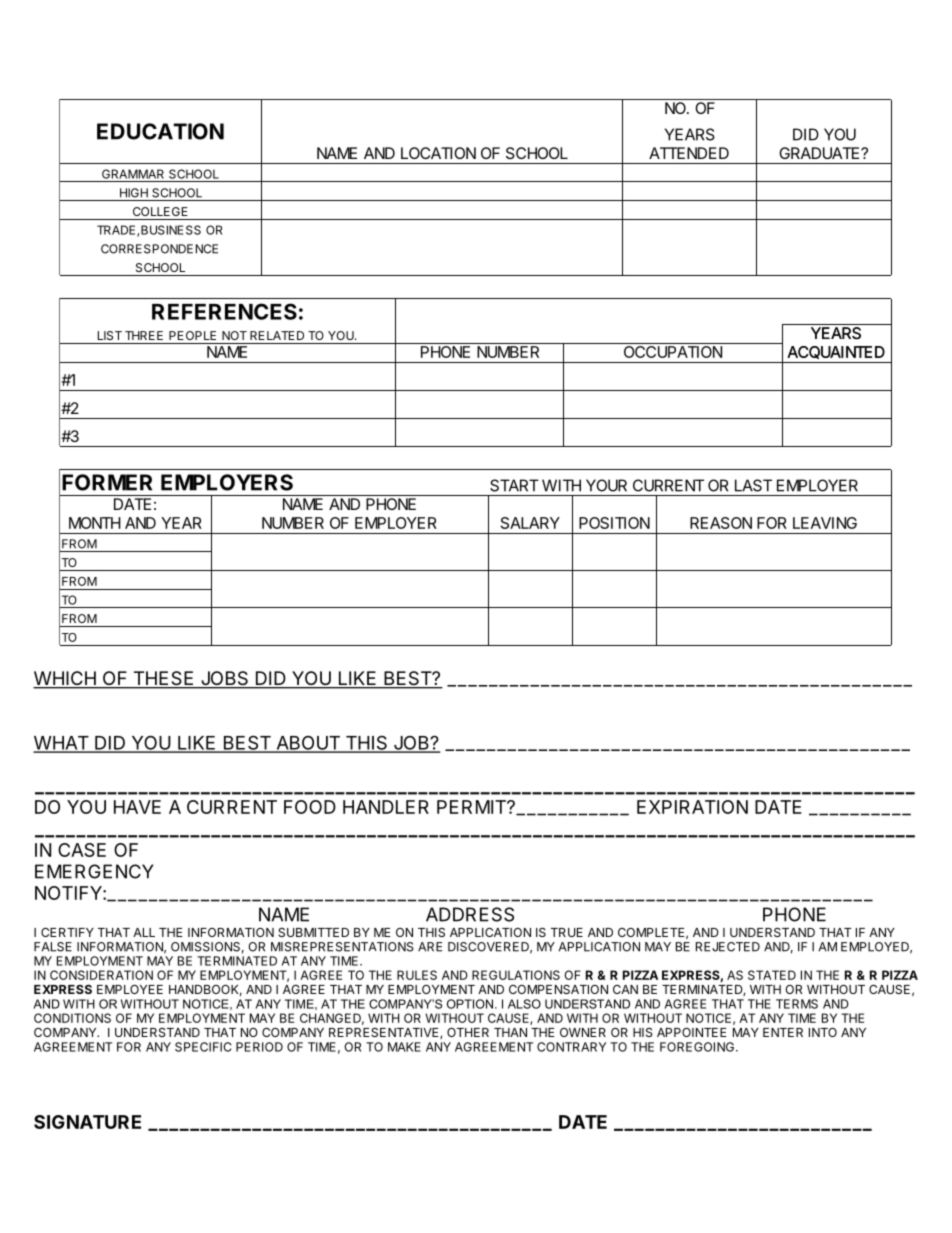  Describe the element at coordinates (698, 1047) in the screenshot. I see `FOREGOING` at that location.
